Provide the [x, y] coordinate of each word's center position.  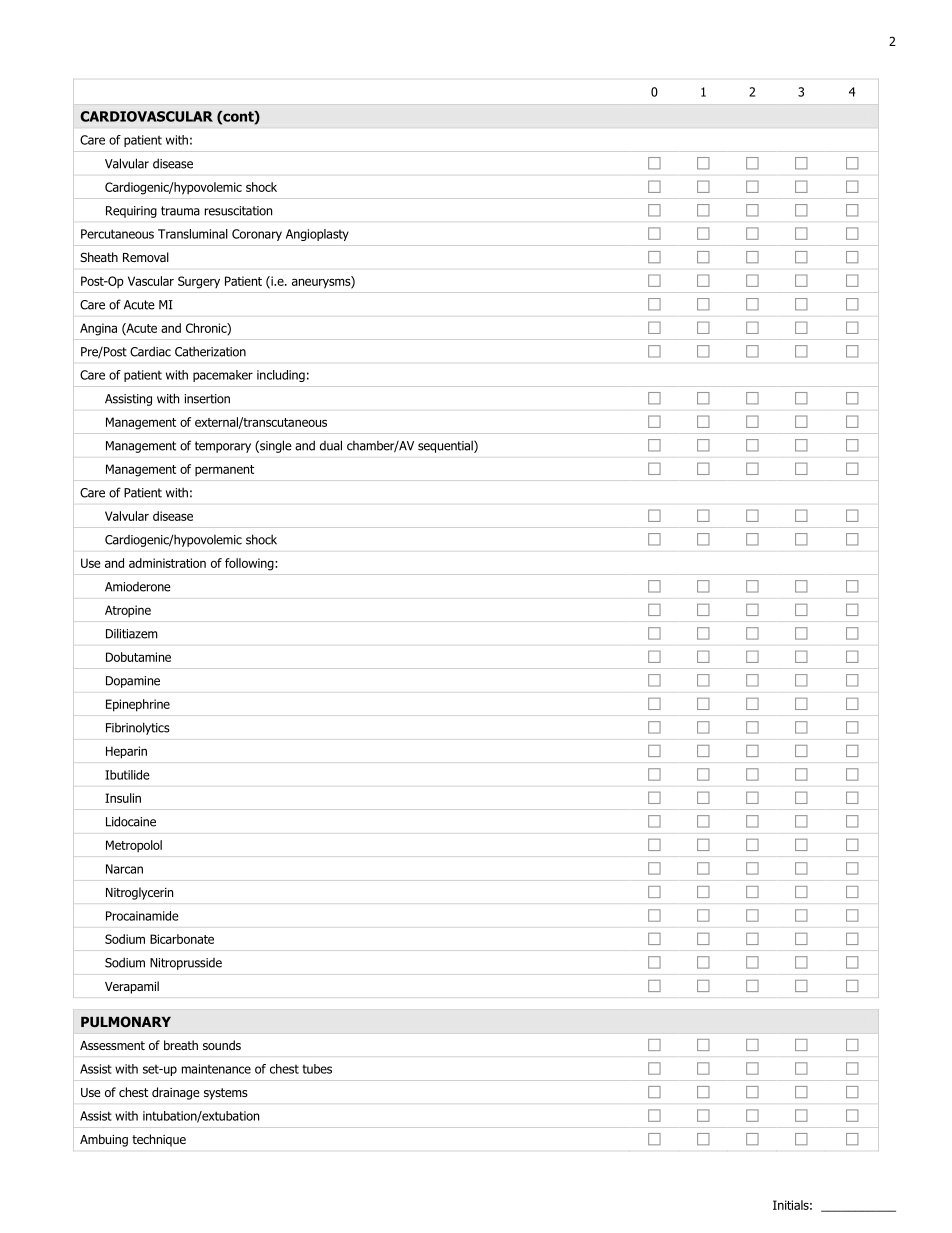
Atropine [128, 611]
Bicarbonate [182, 939]
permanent [224, 470]
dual [331, 445]
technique [159, 1140]
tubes [317, 1069]
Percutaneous [117, 234]
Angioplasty [317, 235]
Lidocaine [131, 821]
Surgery [199, 282]
